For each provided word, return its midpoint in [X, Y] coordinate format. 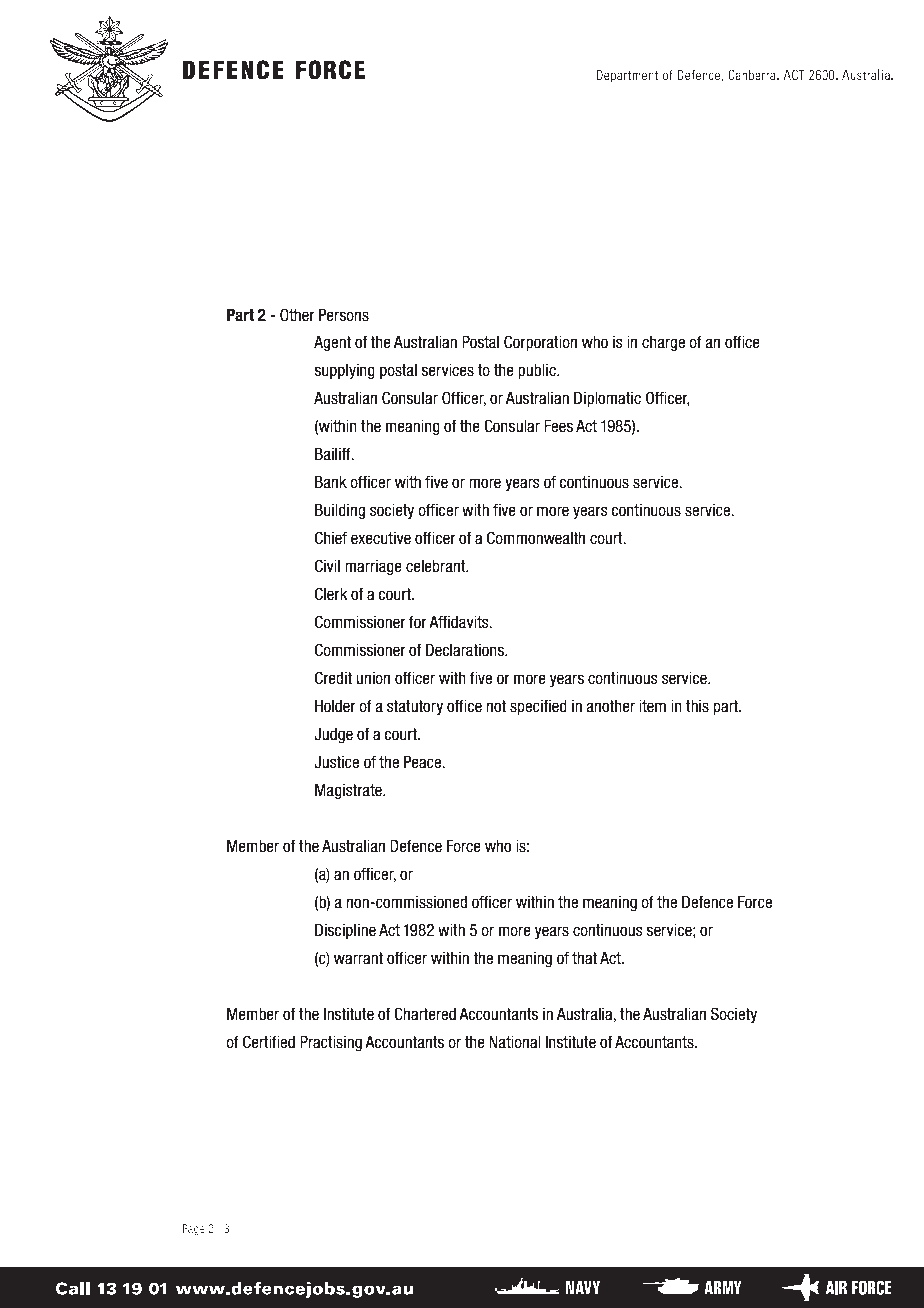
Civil [327, 566]
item [652, 706]
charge [663, 343]
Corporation [540, 343]
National [515, 1042]
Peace [424, 762]
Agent [332, 343]
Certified [269, 1042]
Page [193, 1229]
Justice [336, 762]
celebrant [437, 566]
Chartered [425, 1014]
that [584, 957]
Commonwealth [536, 538]
